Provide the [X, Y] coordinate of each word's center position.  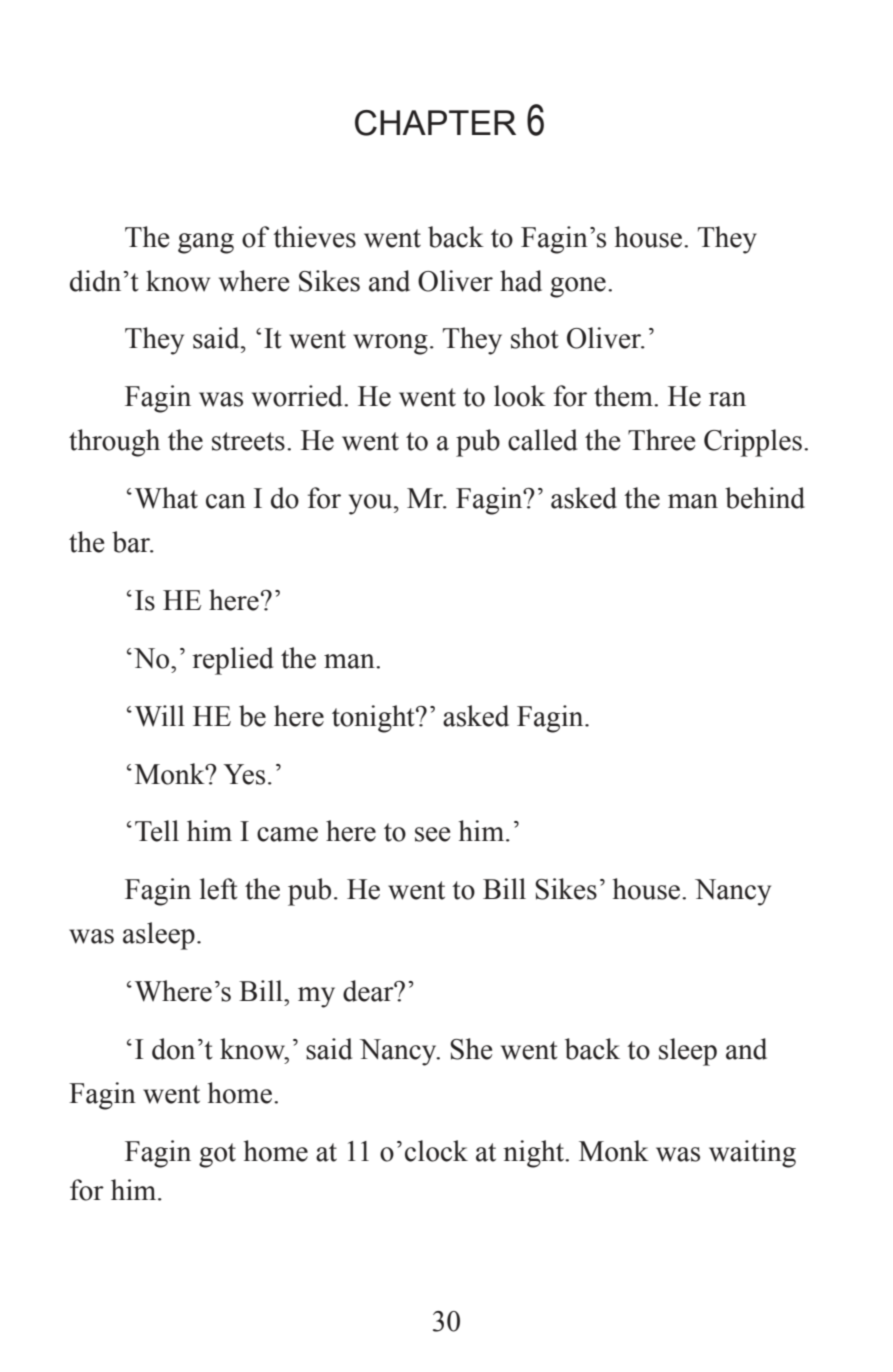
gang [206, 243]
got [217, 1155]
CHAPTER [435, 123]
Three [661, 440]
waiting [752, 1154]
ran [727, 399]
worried [298, 396]
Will [160, 716]
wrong [390, 344]
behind [765, 498]
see [432, 834]
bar [132, 542]
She [471, 1049]
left [219, 889]
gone [578, 287]
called [542, 440]
